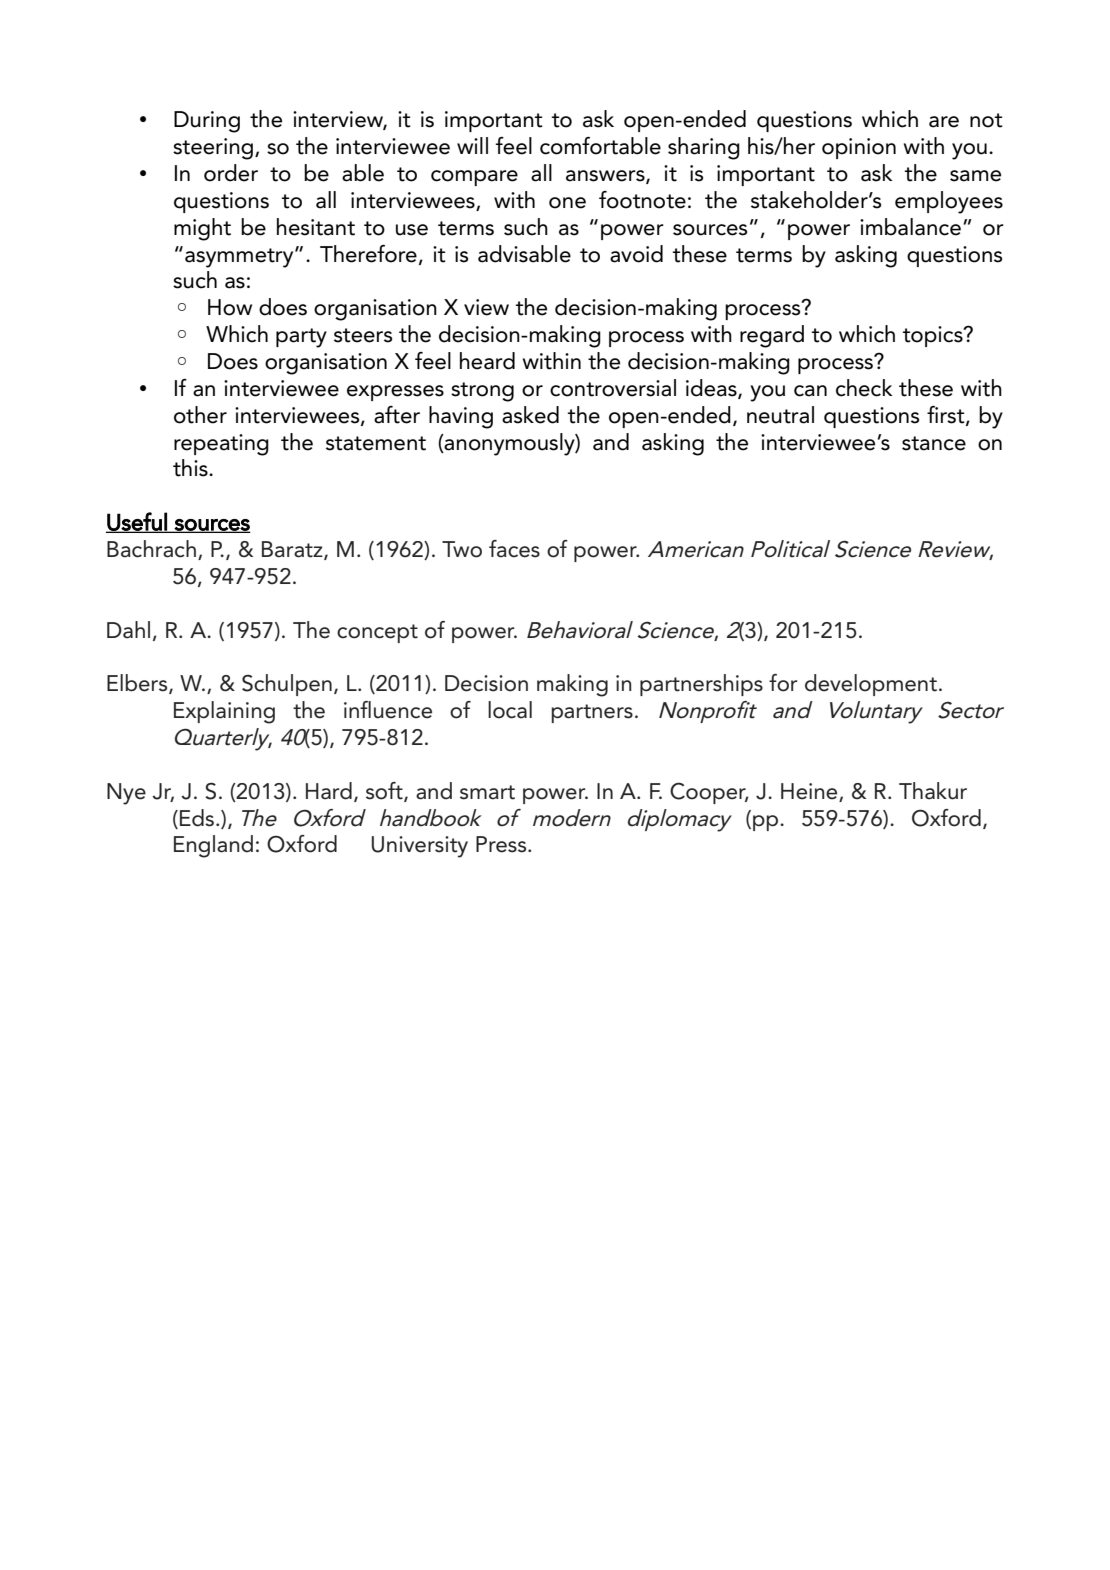 The width and height of the page is (1110, 1570). Describe the element at coordinates (859, 148) in the page. I see `opinion` at that location.
